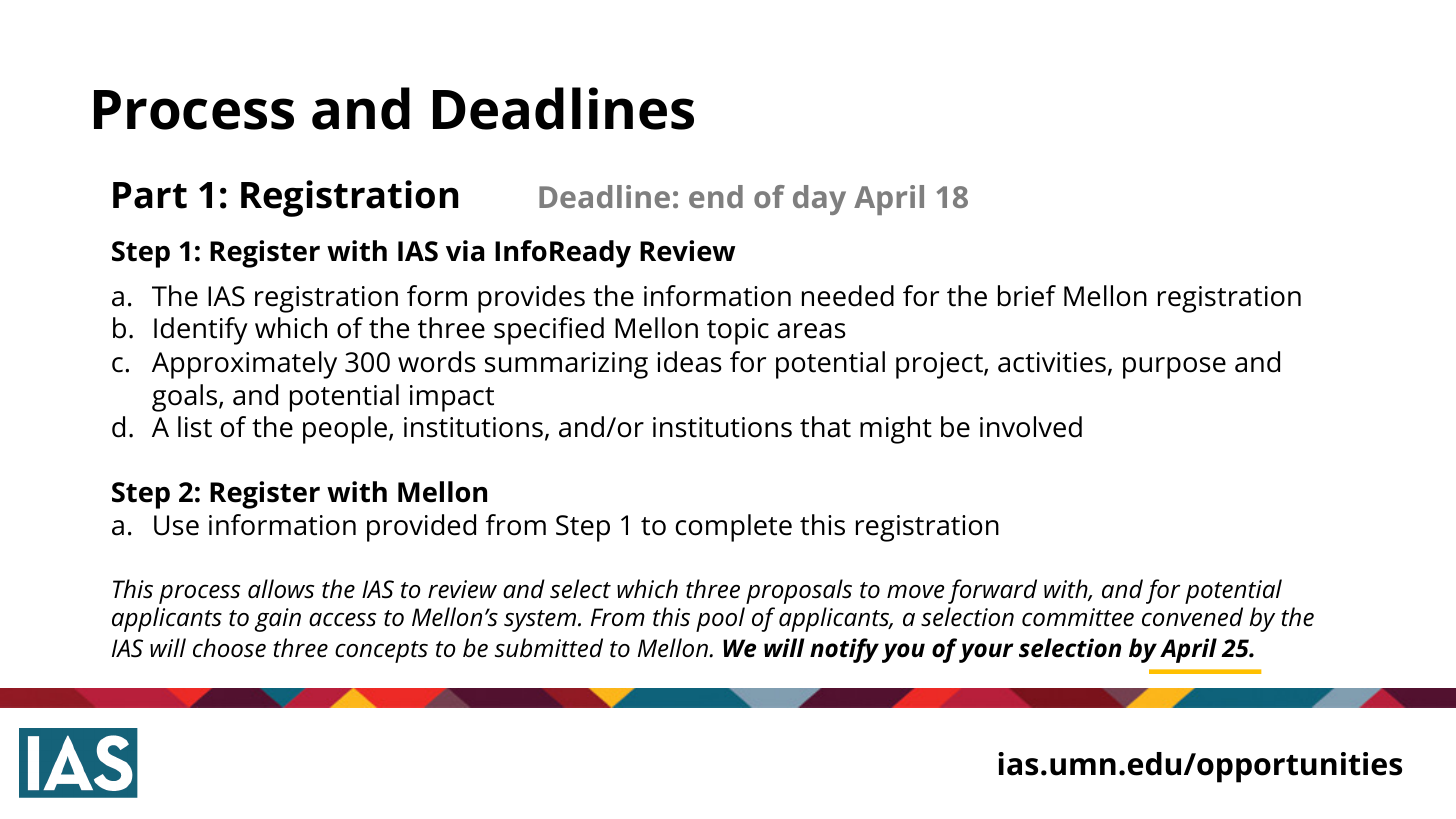 Image resolution: width=1456 pixels, height=819 pixels. I want to click on involved, so click(1031, 427).
